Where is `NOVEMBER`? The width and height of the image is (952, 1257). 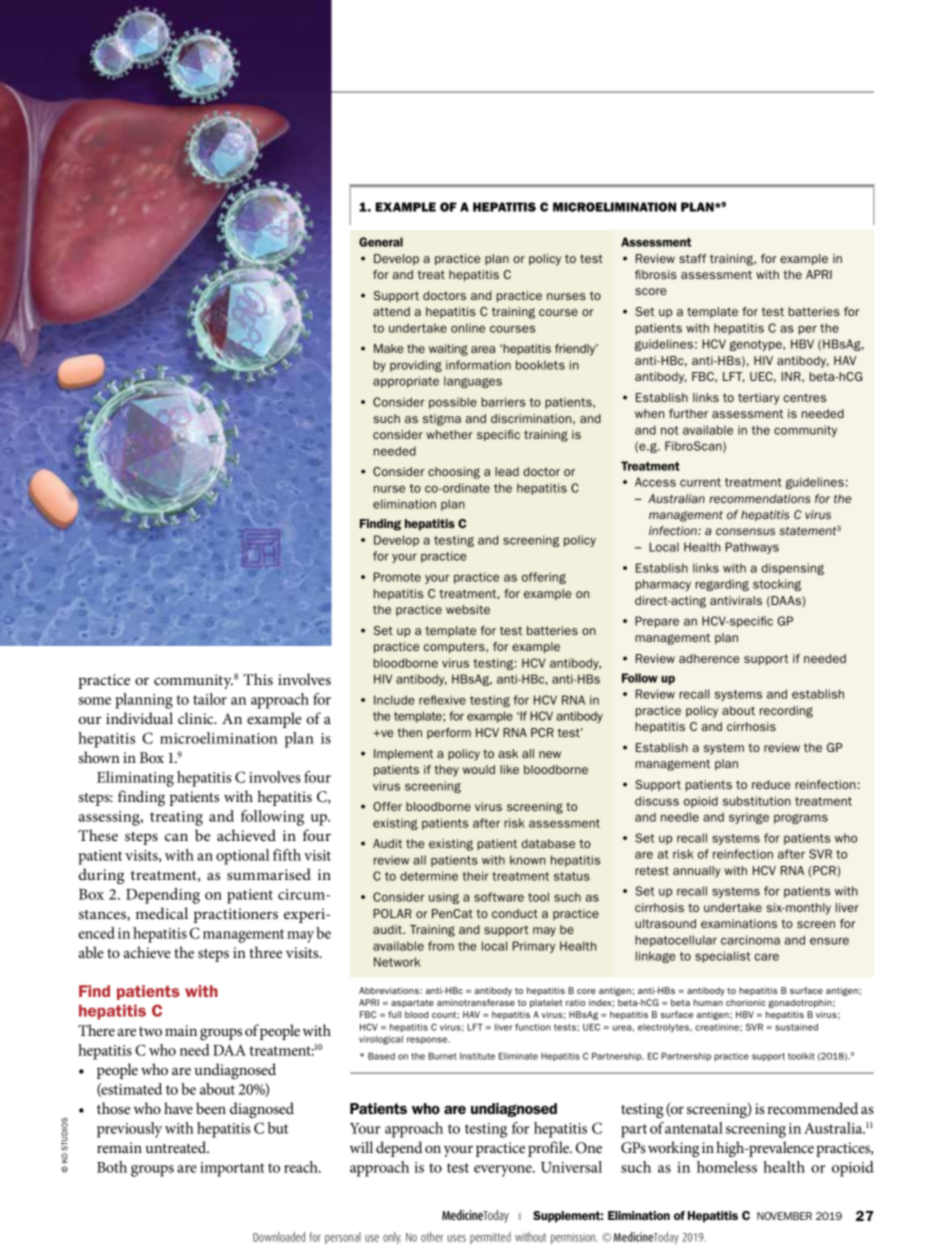 NOVEMBER is located at coordinates (784, 1216).
